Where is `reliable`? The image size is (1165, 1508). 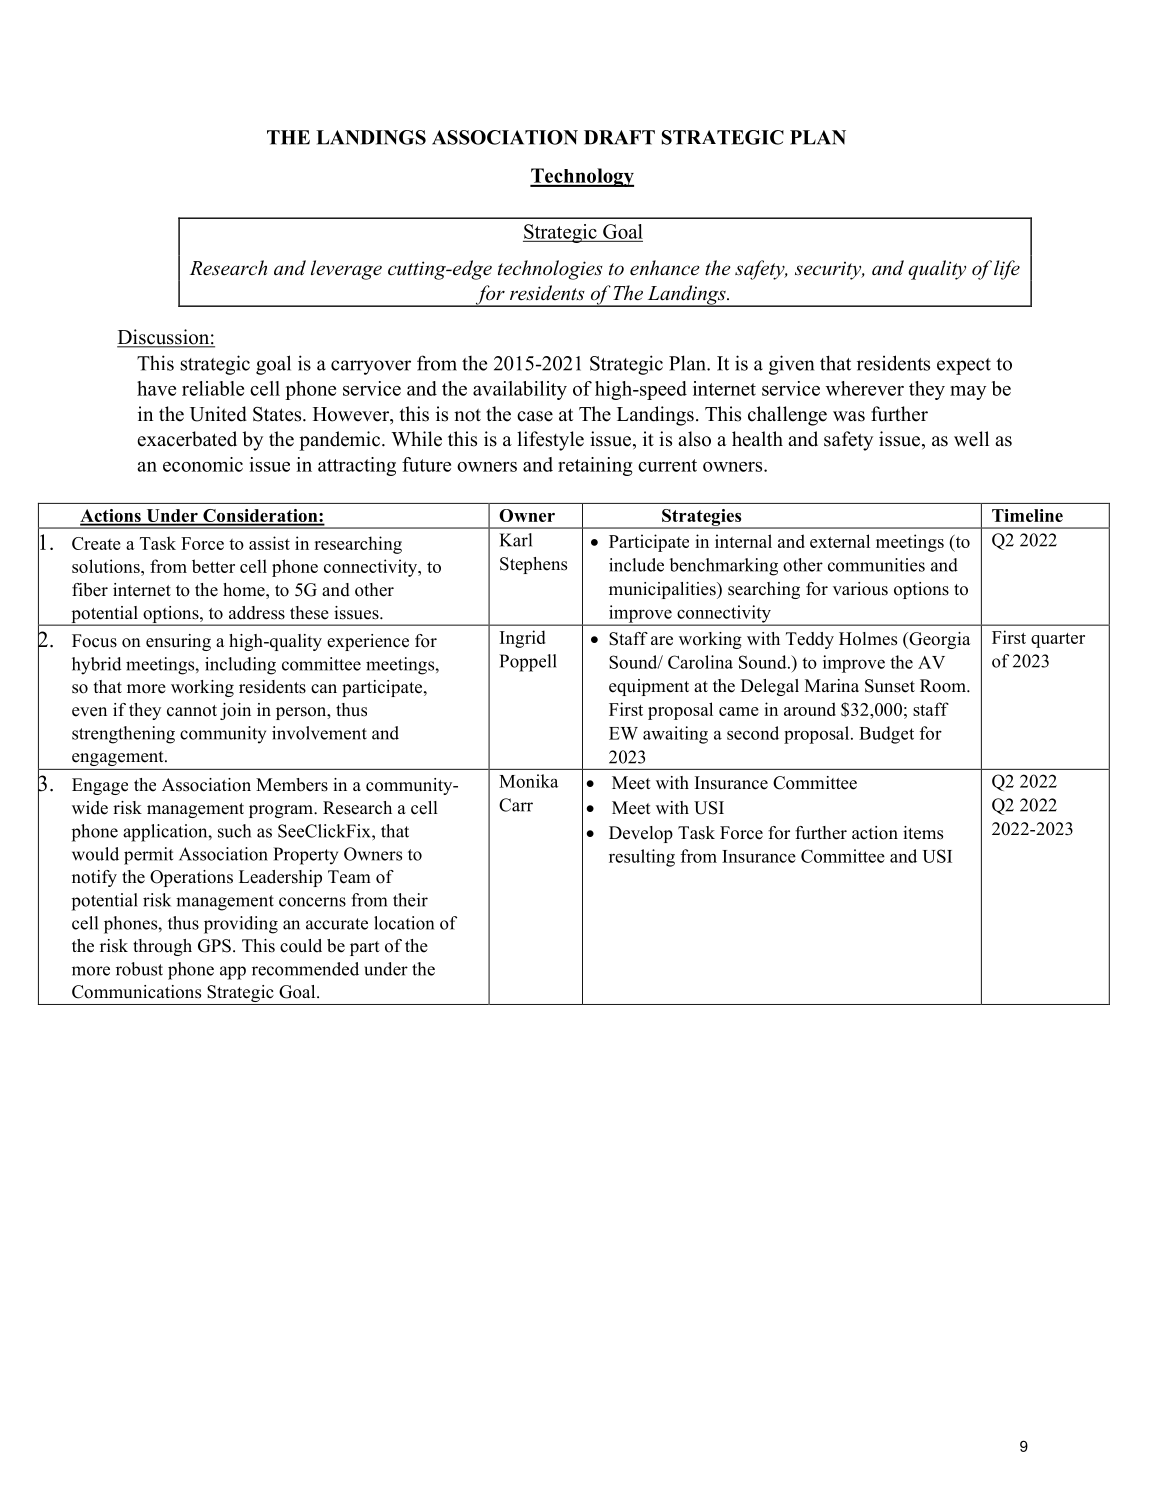 reliable is located at coordinates (213, 388).
